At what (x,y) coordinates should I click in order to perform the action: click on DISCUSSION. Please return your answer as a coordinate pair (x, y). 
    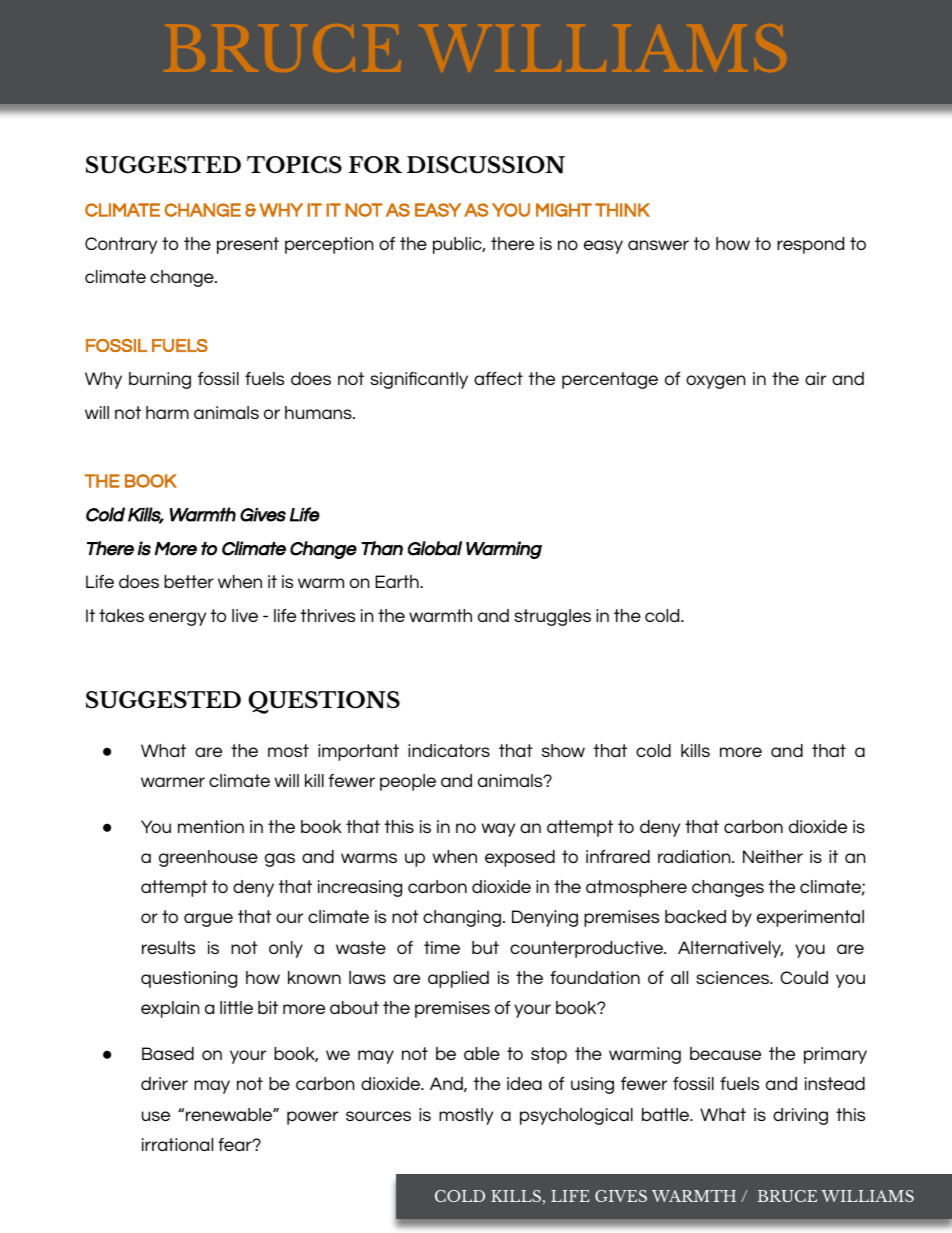
    Looking at the image, I should click on (486, 165).
